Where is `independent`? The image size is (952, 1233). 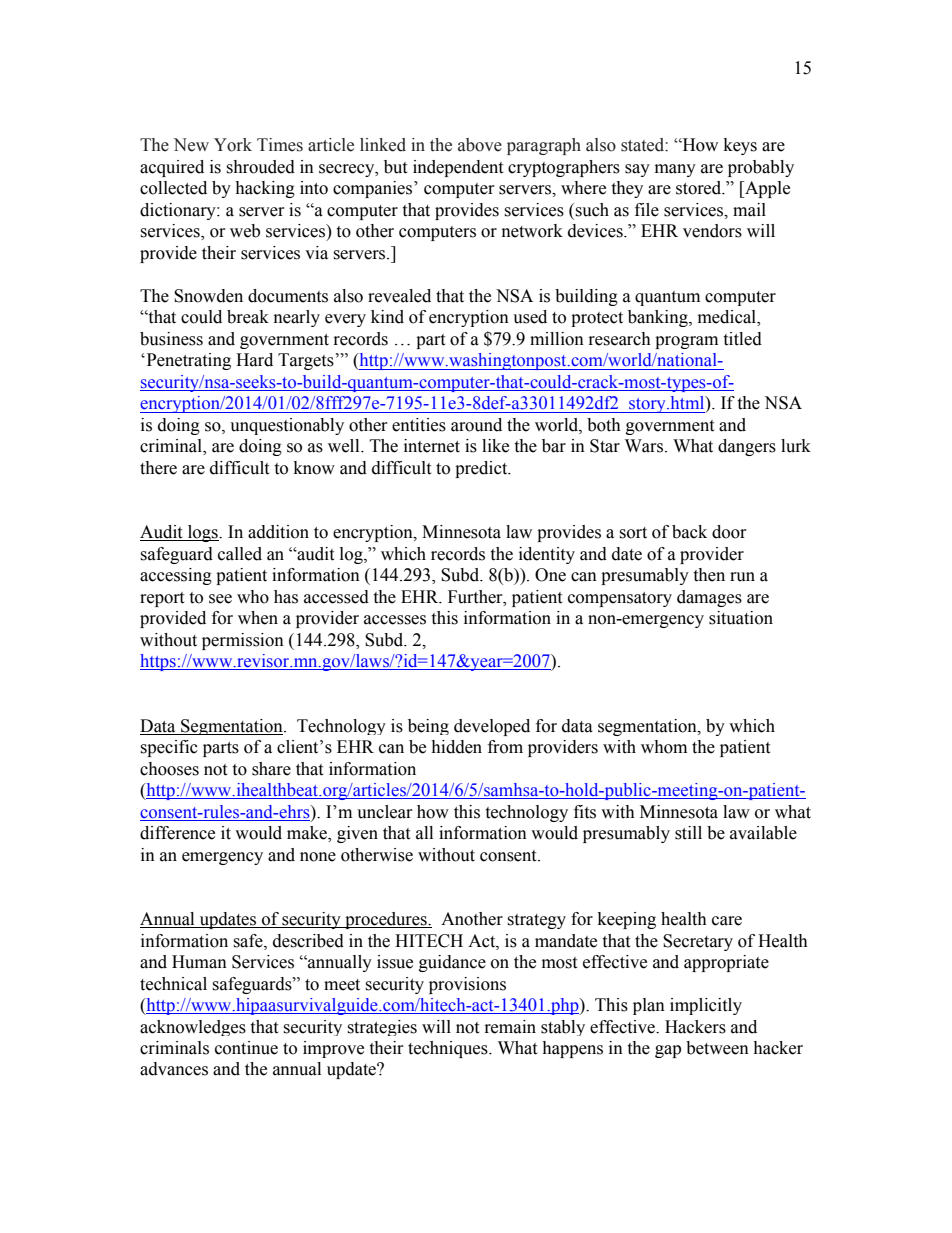
independent is located at coordinates (458, 168).
